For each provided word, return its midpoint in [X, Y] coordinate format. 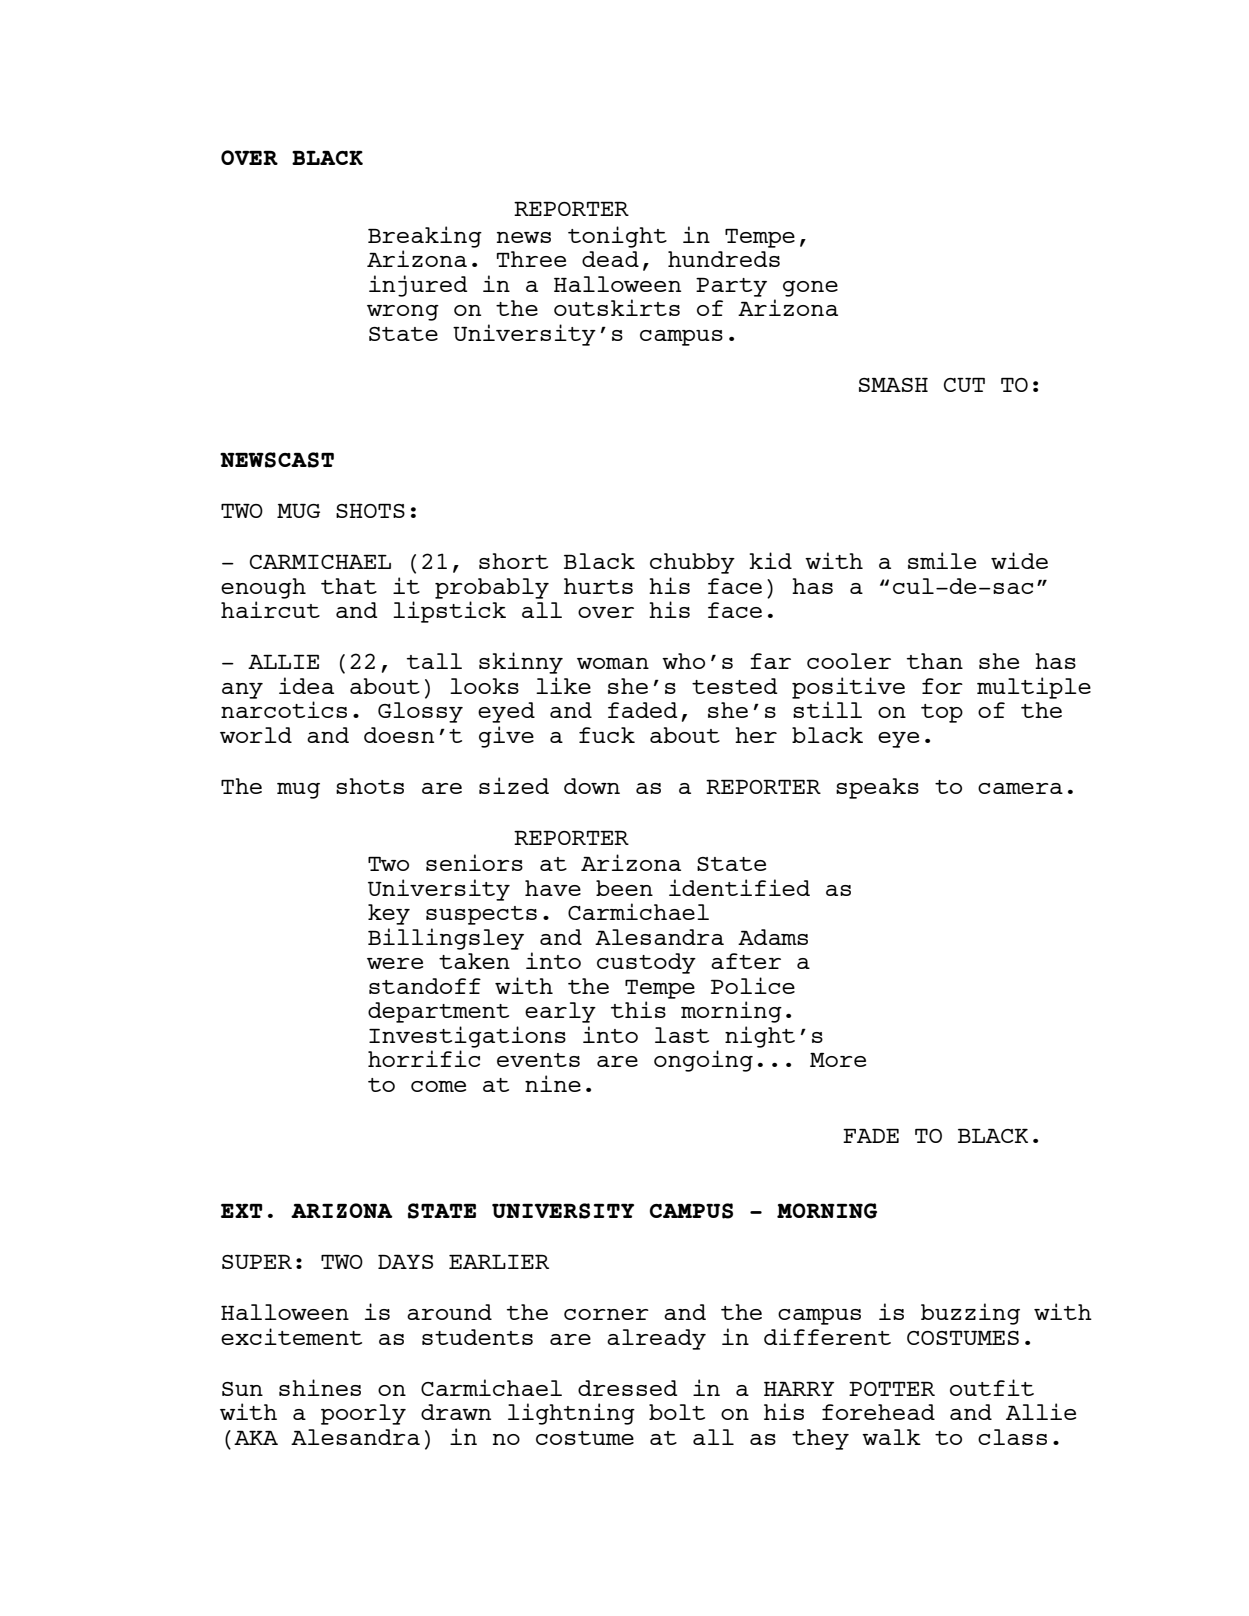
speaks [877, 788]
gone [810, 289]
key [389, 914]
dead [610, 259]
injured [418, 286]
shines [320, 1387]
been [624, 888]
